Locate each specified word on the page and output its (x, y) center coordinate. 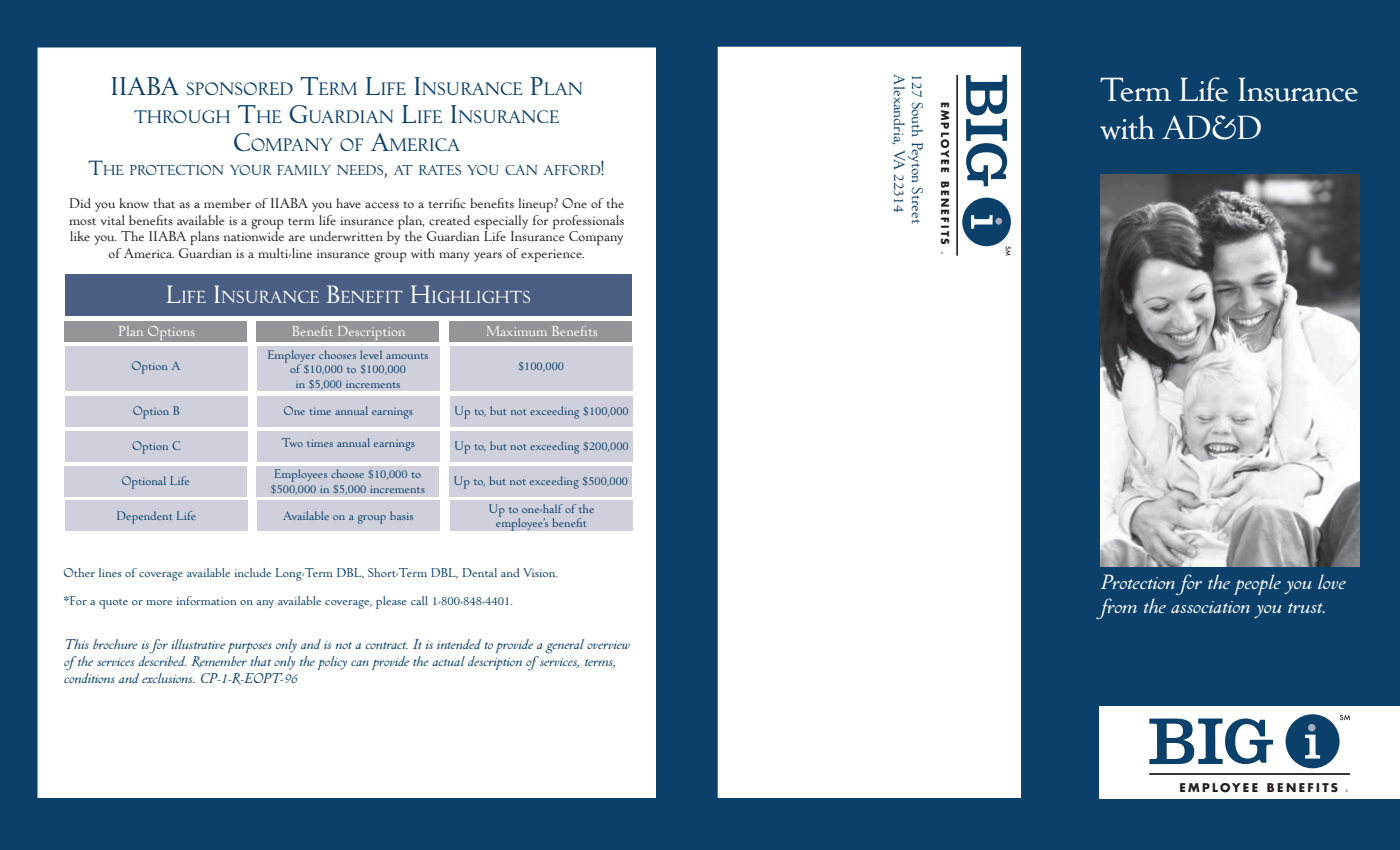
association (1210, 607)
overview (608, 645)
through (182, 116)
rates (440, 170)
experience (552, 255)
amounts (407, 356)
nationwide (254, 235)
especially (501, 222)
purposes (250, 648)
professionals (588, 222)
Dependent (144, 517)
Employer (291, 357)
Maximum (517, 331)
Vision (540, 572)
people (1257, 584)
